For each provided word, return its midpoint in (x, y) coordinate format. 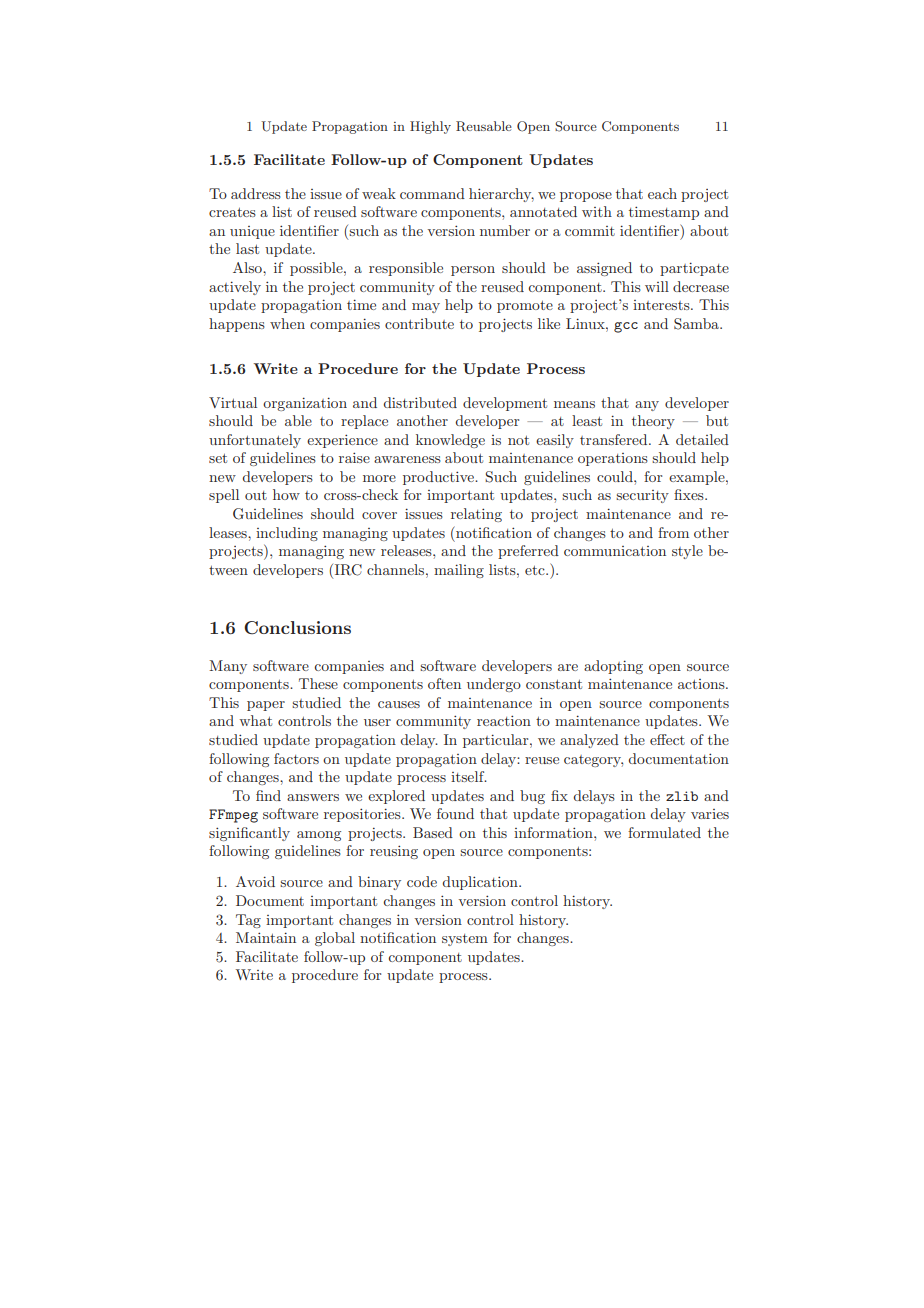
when (287, 323)
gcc (626, 327)
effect (667, 739)
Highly (430, 127)
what (255, 720)
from (673, 532)
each (662, 193)
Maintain (266, 937)
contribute (419, 323)
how (286, 494)
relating (476, 515)
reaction (504, 720)
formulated (664, 832)
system (465, 940)
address (256, 193)
